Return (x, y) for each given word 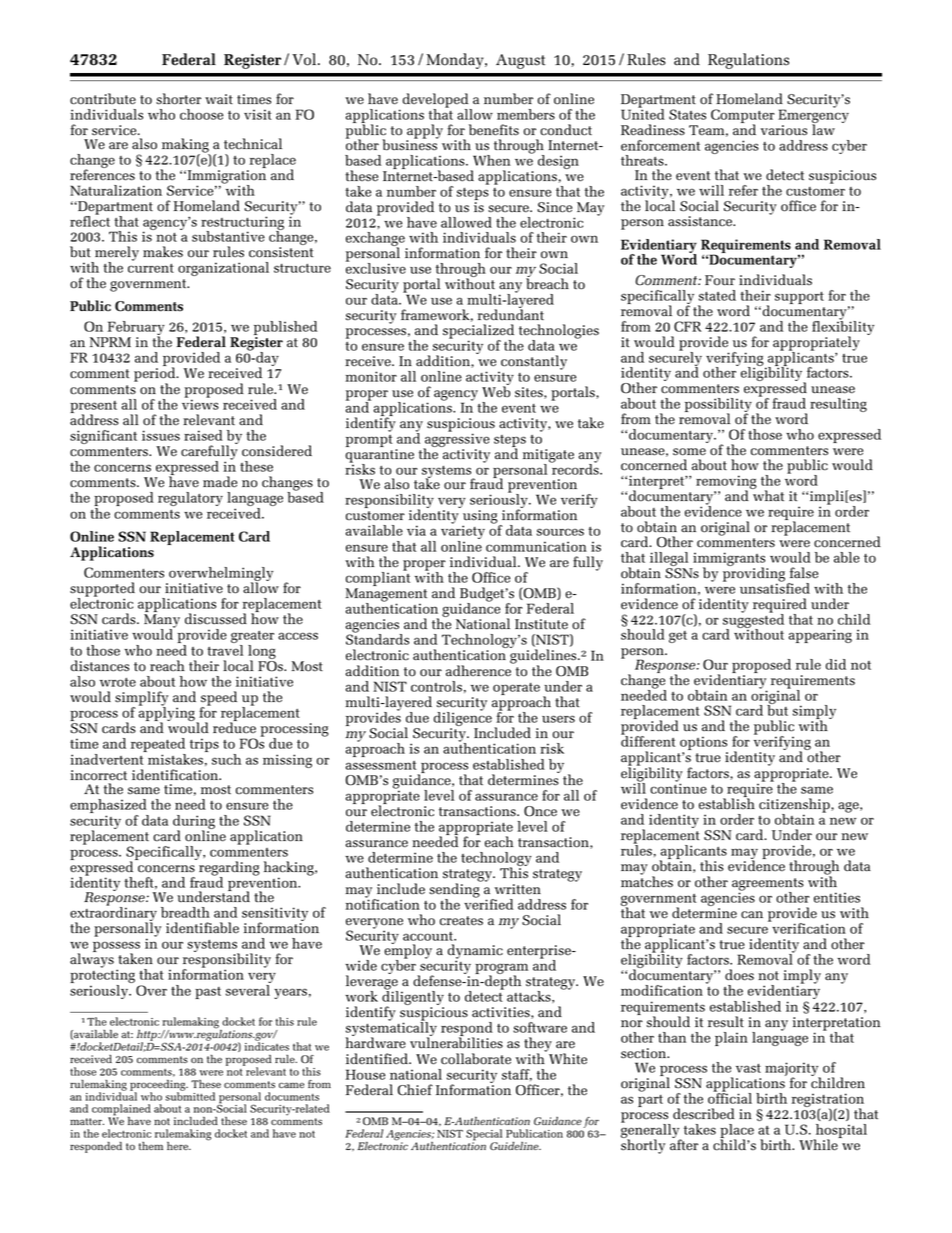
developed (437, 101)
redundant (511, 314)
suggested (753, 621)
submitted (190, 1095)
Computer (742, 117)
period (156, 375)
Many (162, 622)
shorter (178, 99)
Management (386, 596)
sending (455, 890)
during (194, 823)
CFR (687, 326)
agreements (768, 885)
